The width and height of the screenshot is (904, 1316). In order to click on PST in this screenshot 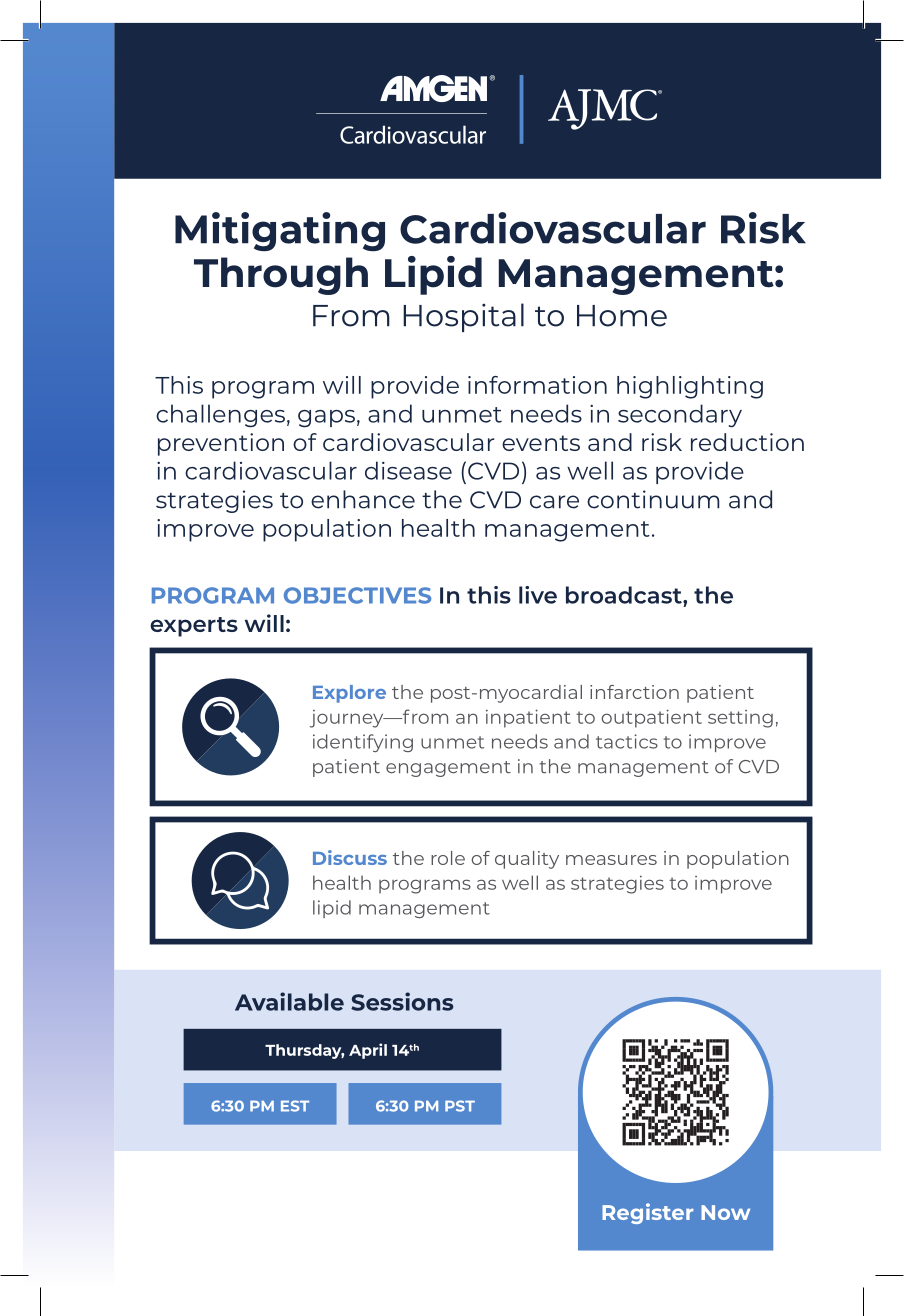, I will do `click(460, 1106)`.
